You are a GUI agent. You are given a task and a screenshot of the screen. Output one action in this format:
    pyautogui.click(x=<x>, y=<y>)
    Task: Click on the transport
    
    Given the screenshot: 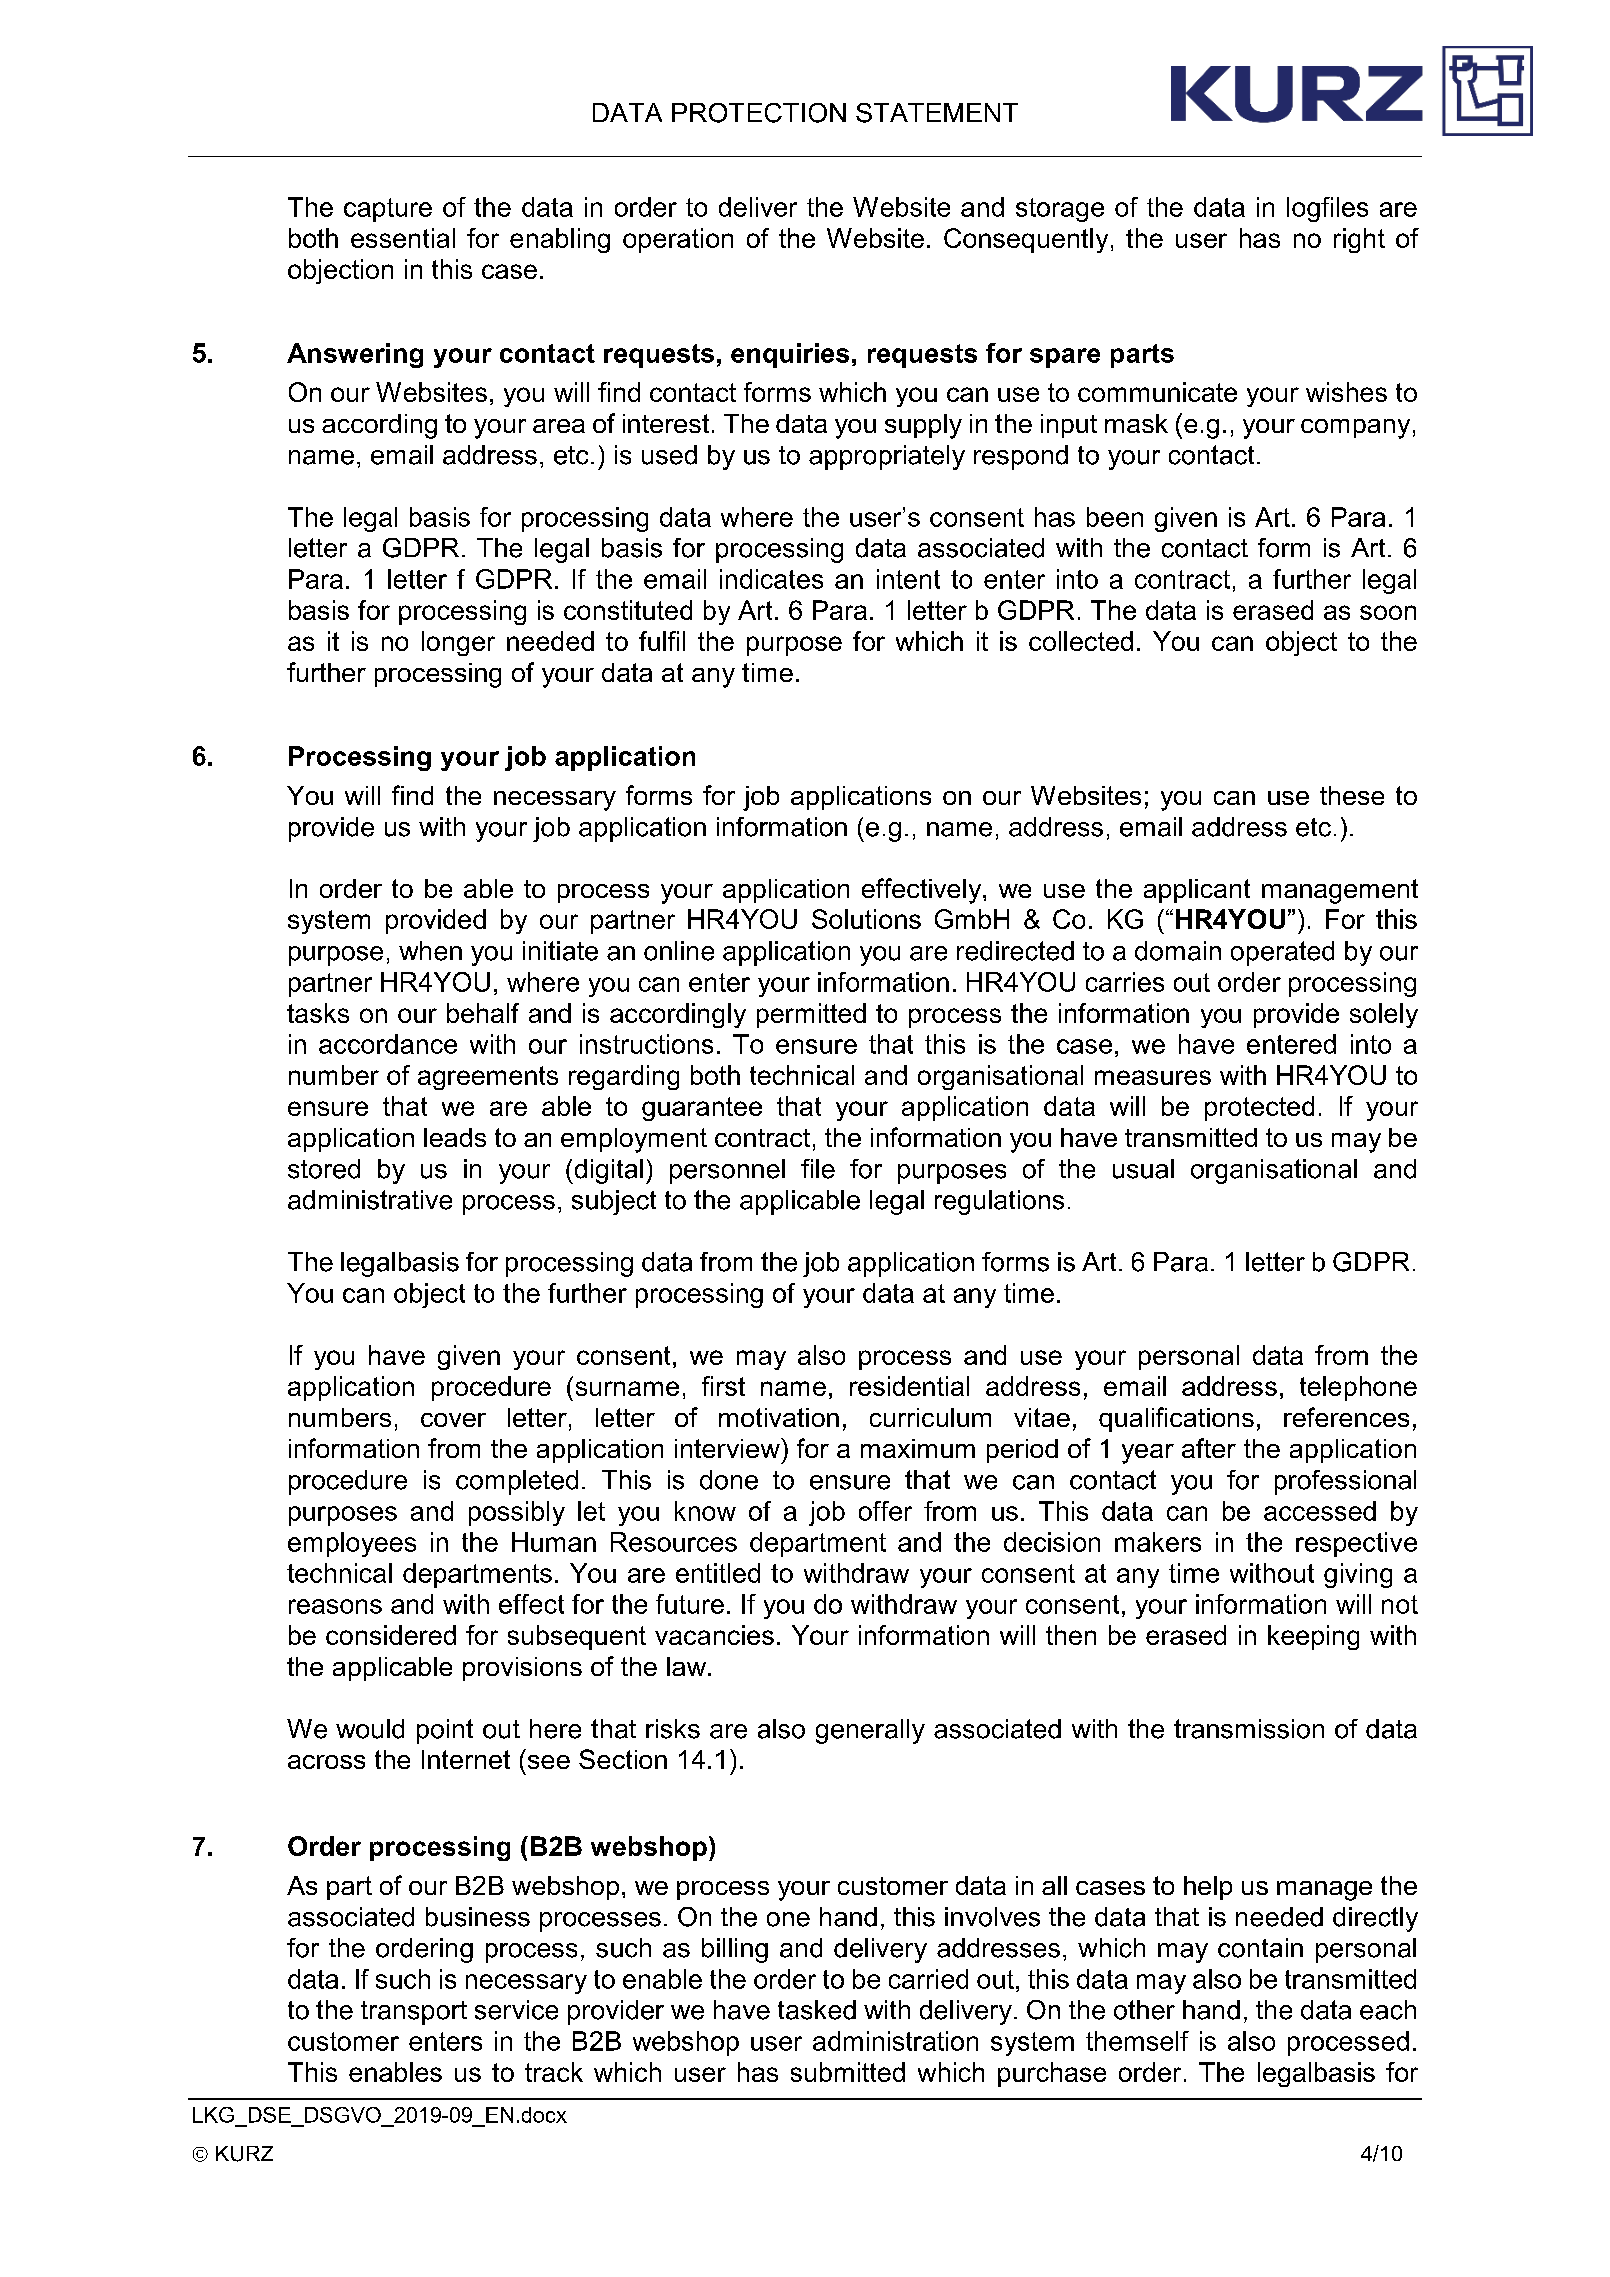 What is the action you would take?
    pyautogui.click(x=414, y=2013)
